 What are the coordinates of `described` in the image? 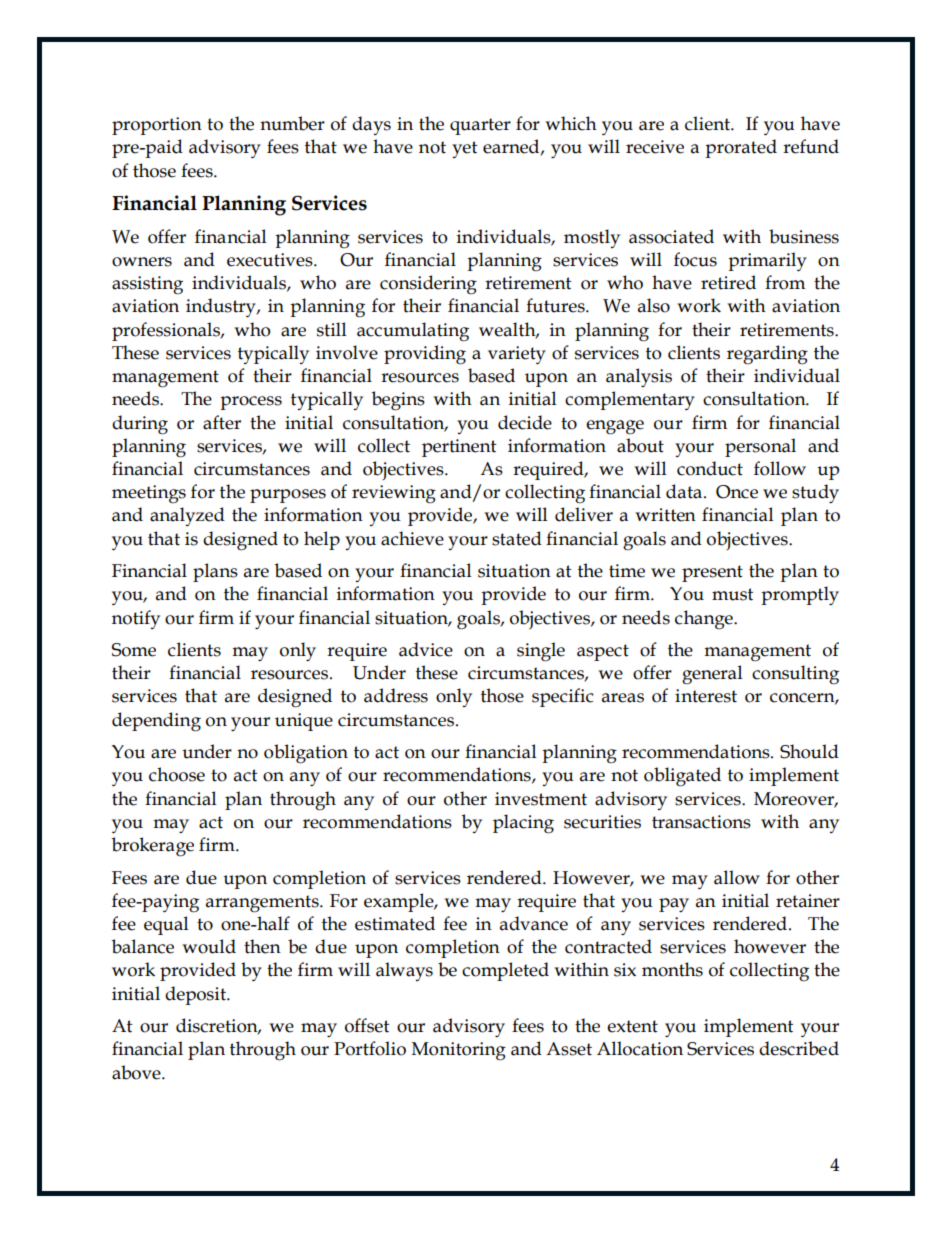 It's located at (799, 1048).
